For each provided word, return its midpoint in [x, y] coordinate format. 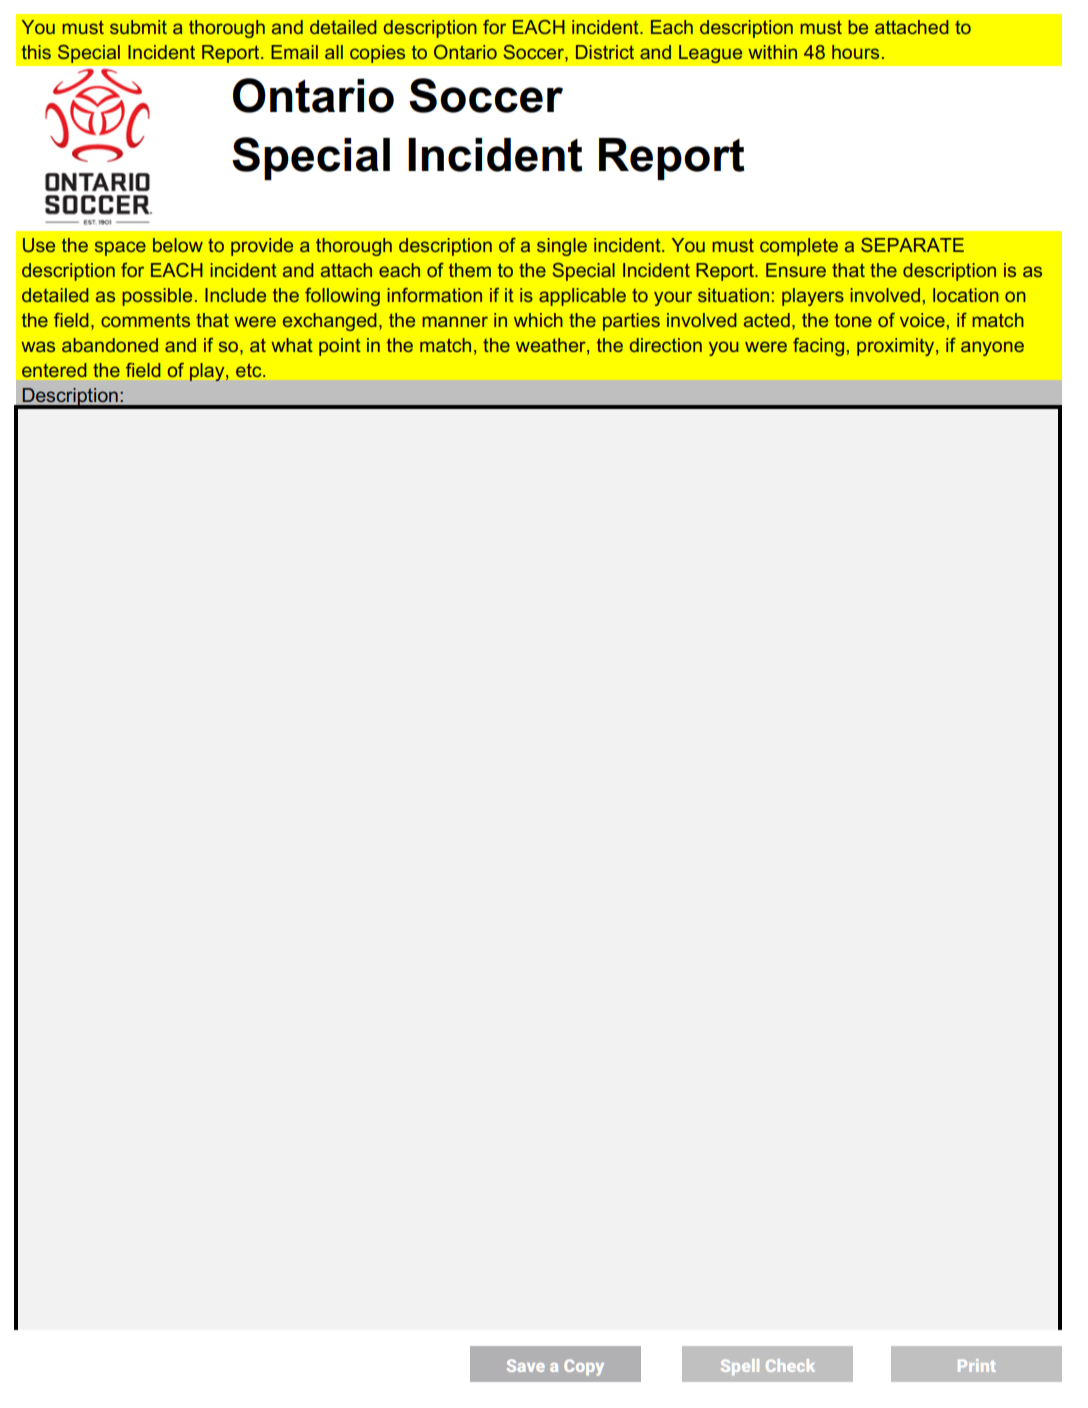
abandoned [110, 345]
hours [855, 52]
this [36, 52]
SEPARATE [912, 245]
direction [666, 345]
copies [377, 54]
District [605, 52]
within [772, 52]
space [120, 248]
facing [818, 347]
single [562, 247]
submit [138, 27]
